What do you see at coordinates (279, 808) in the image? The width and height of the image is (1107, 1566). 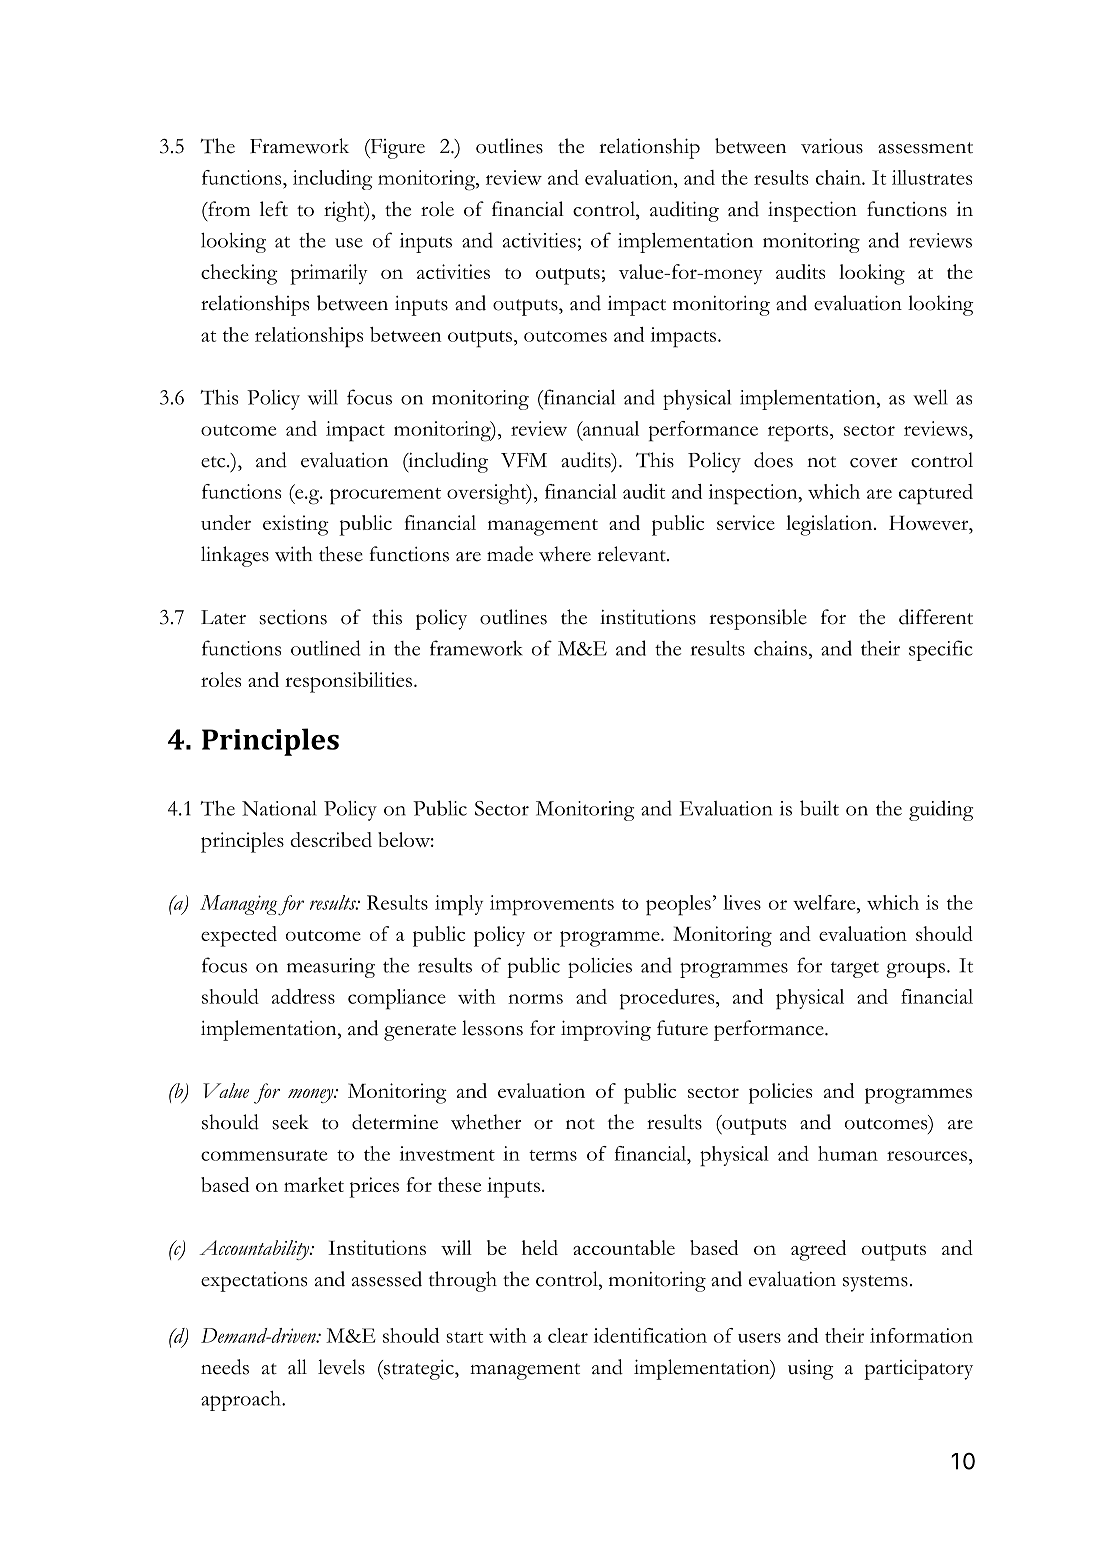 I see `National` at bounding box center [279, 808].
